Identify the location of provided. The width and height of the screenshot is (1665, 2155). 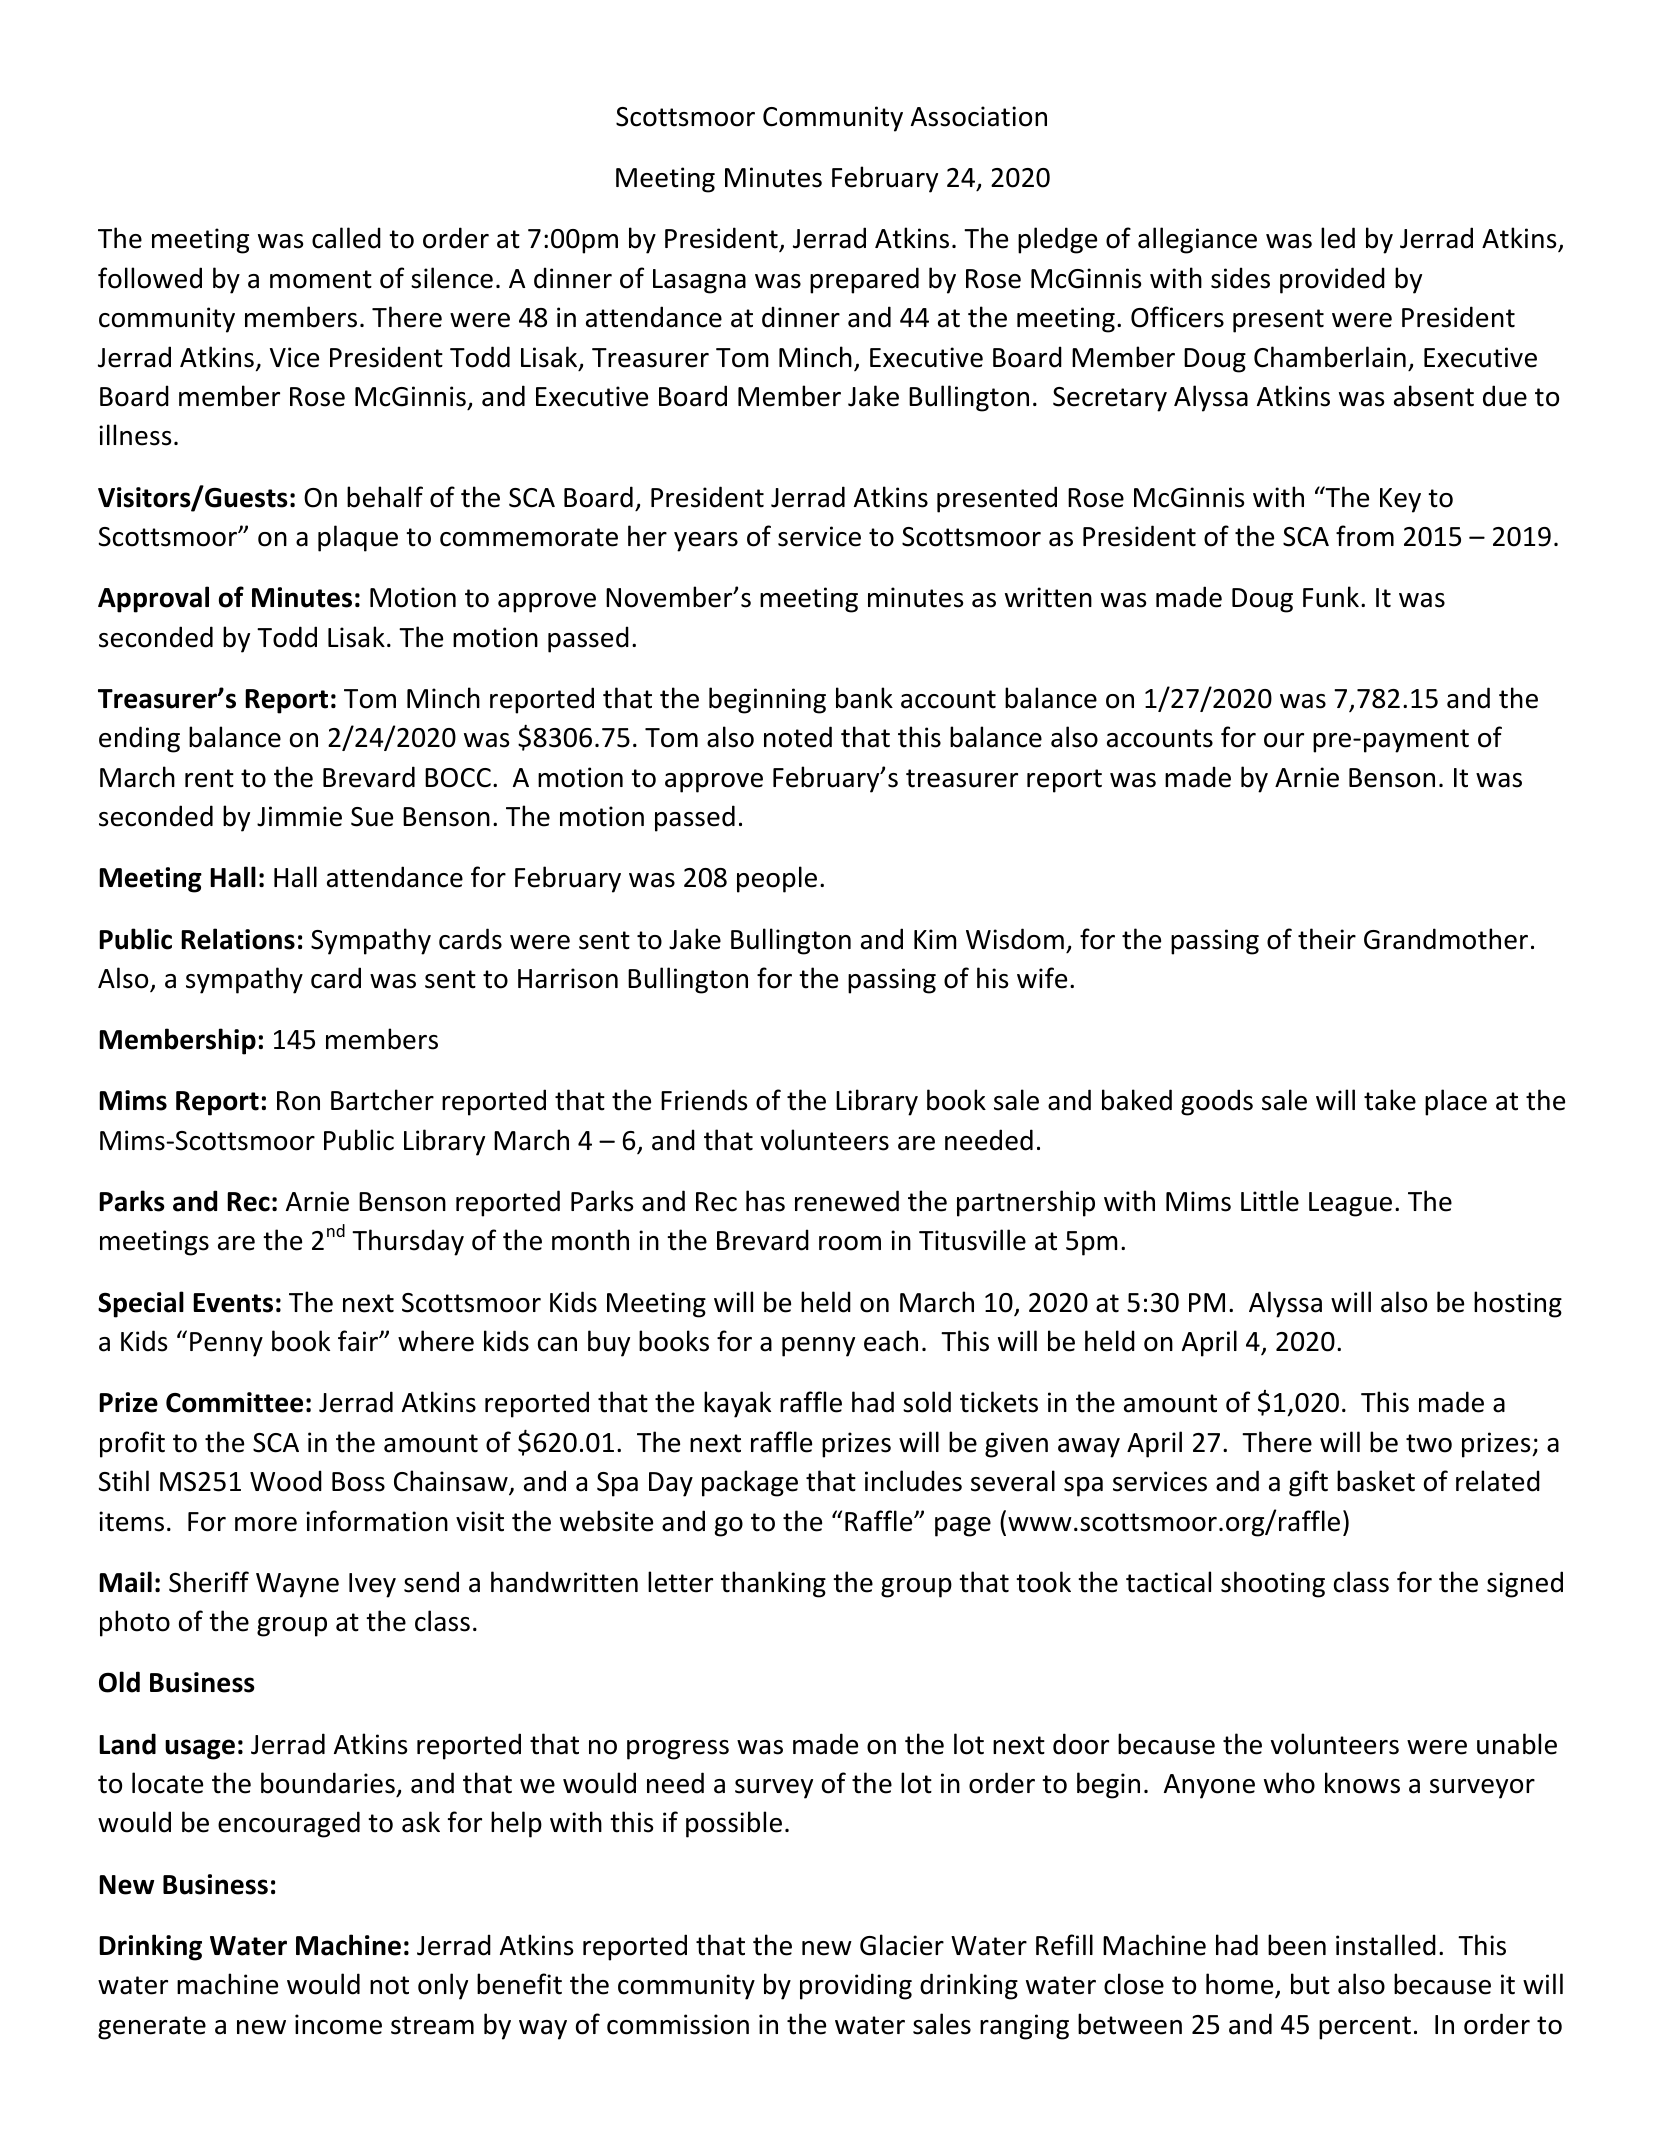
(1332, 280).
